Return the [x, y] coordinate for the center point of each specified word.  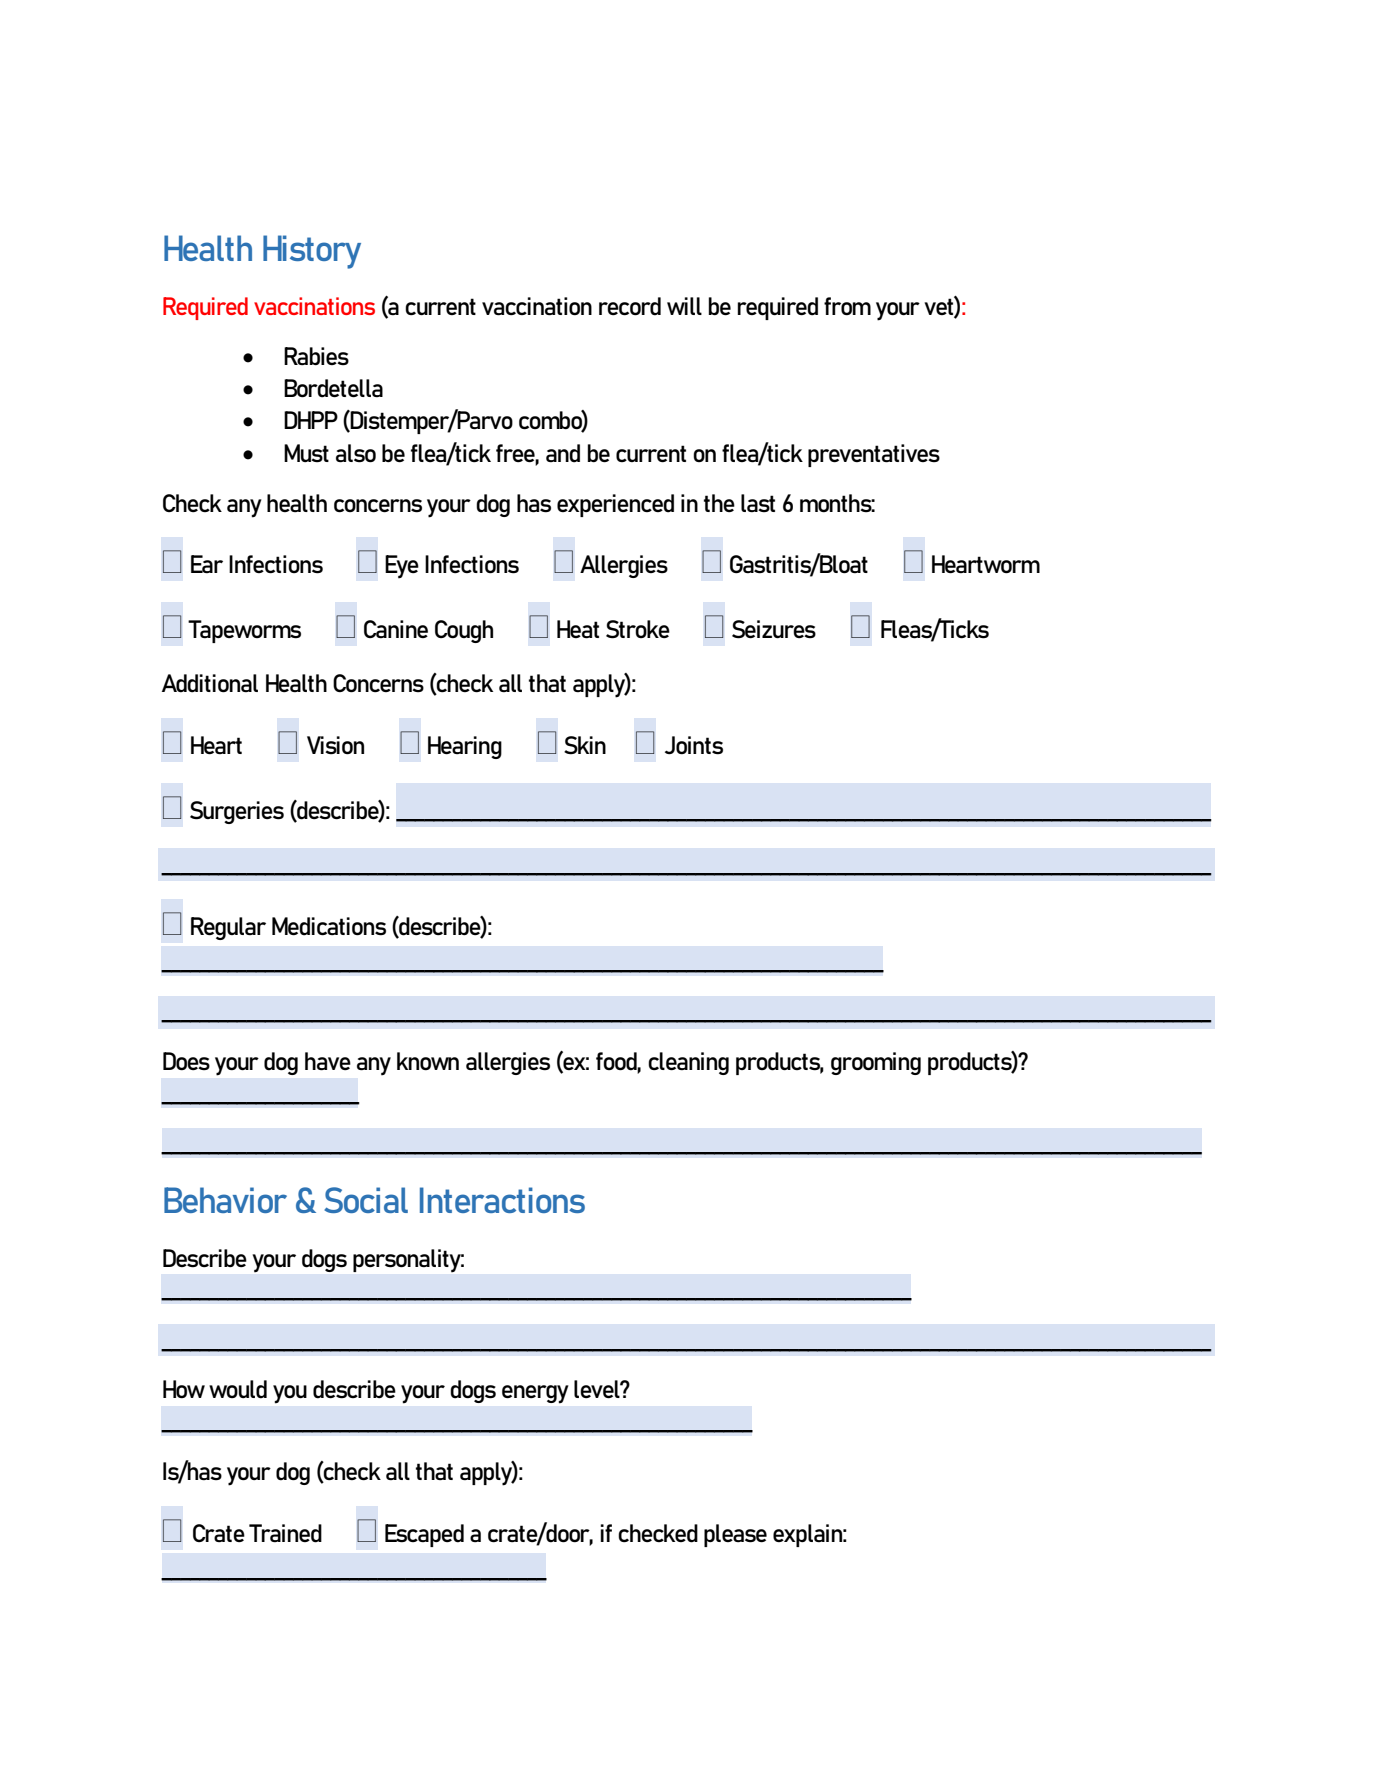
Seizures [774, 629]
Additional [210, 683]
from [847, 306]
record [630, 306]
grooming [876, 1063]
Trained [285, 1533]
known [428, 1061]
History [312, 252]
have [328, 1061]
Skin [585, 745]
